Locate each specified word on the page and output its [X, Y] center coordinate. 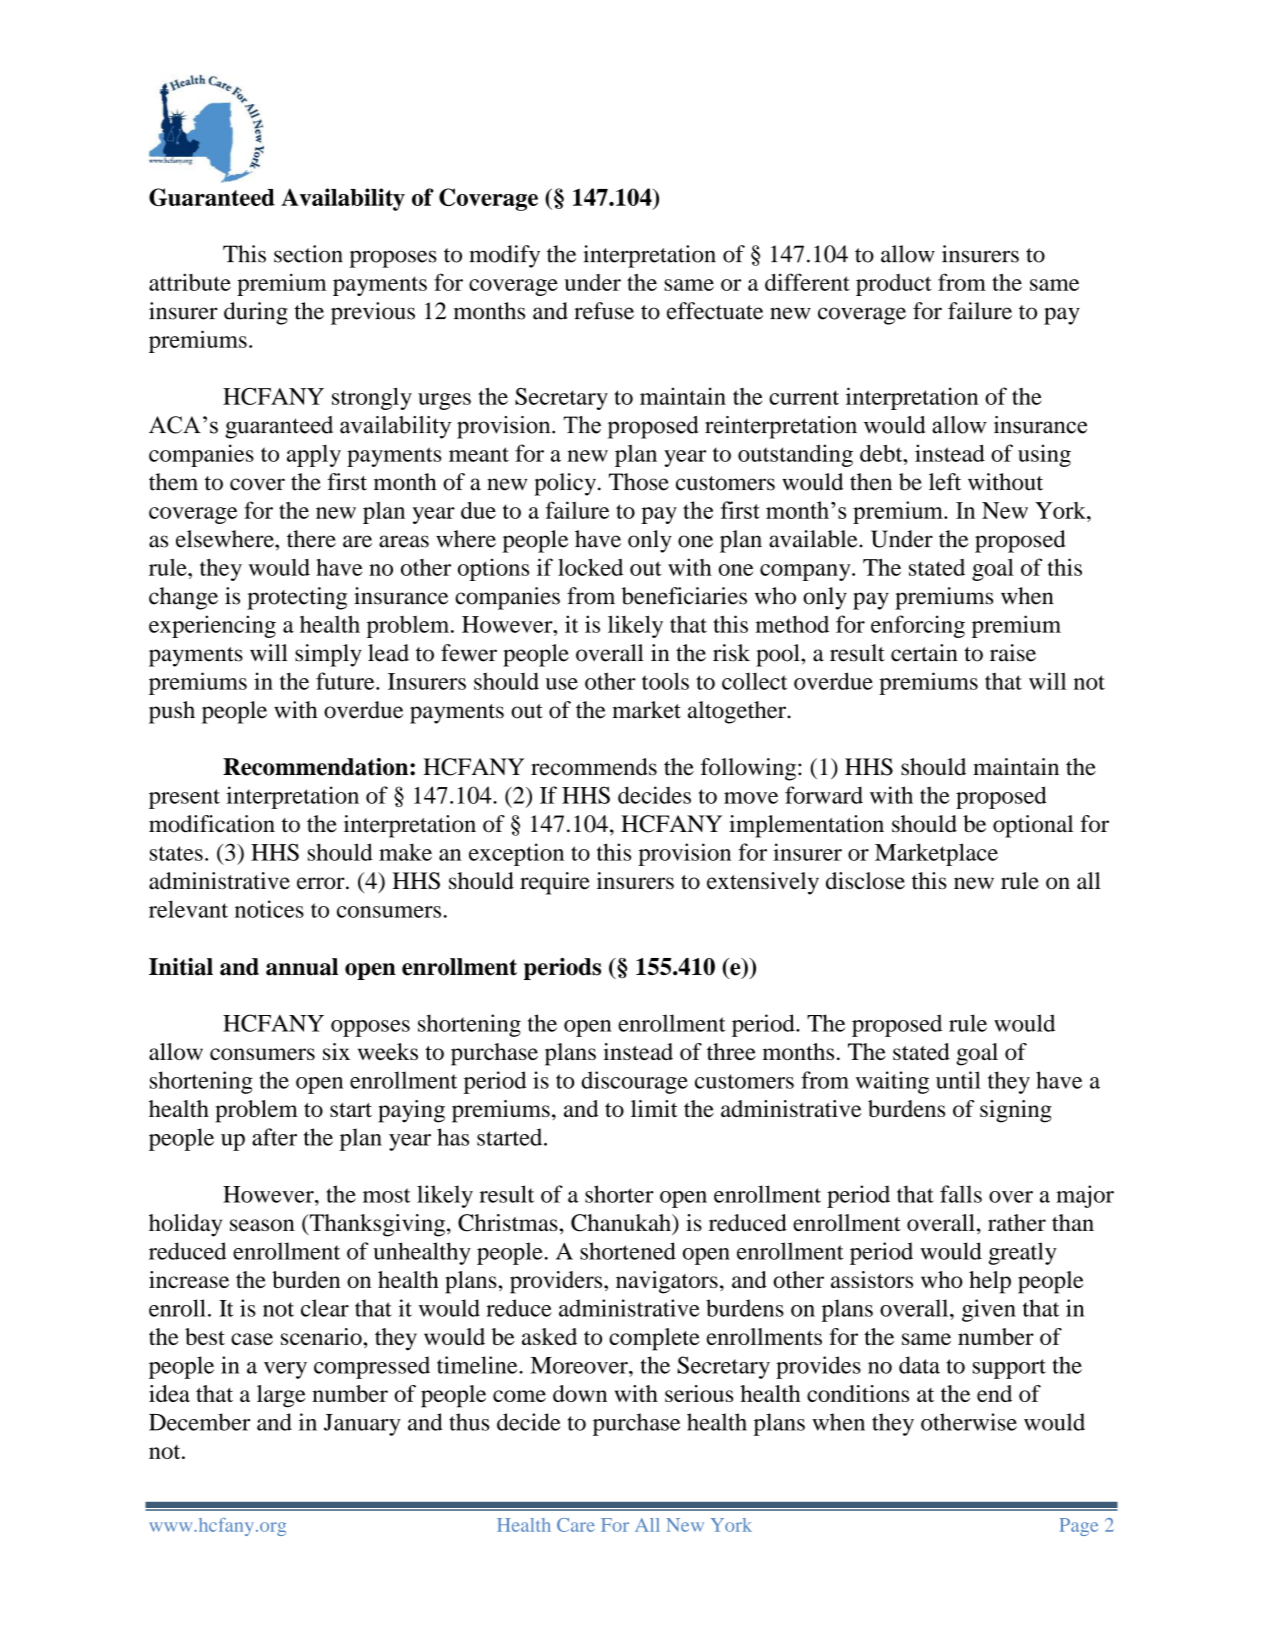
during [256, 313]
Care [576, 1525]
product [894, 285]
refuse [604, 311]
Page [1079, 1527]
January [362, 1425]
